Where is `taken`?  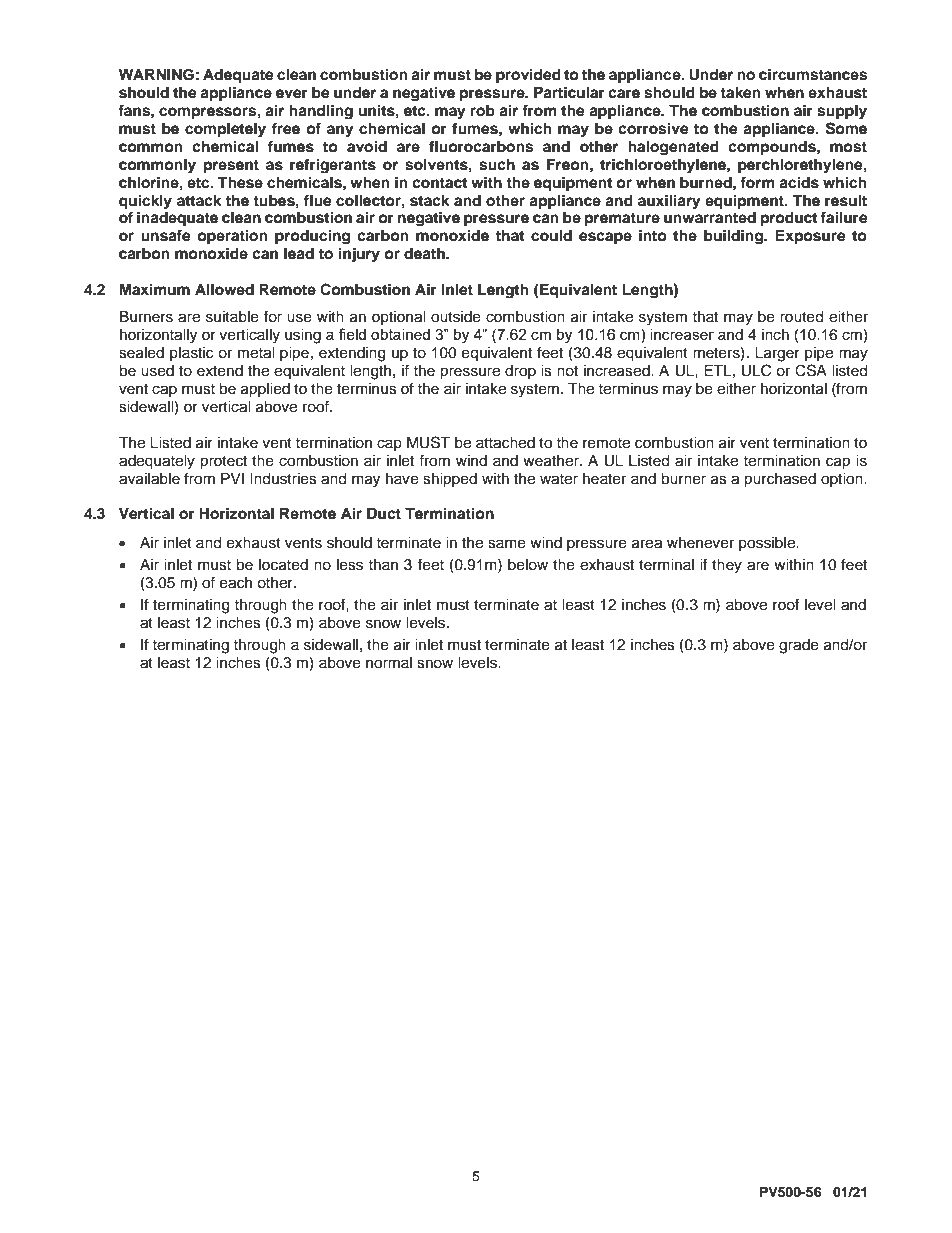 taken is located at coordinates (740, 93).
